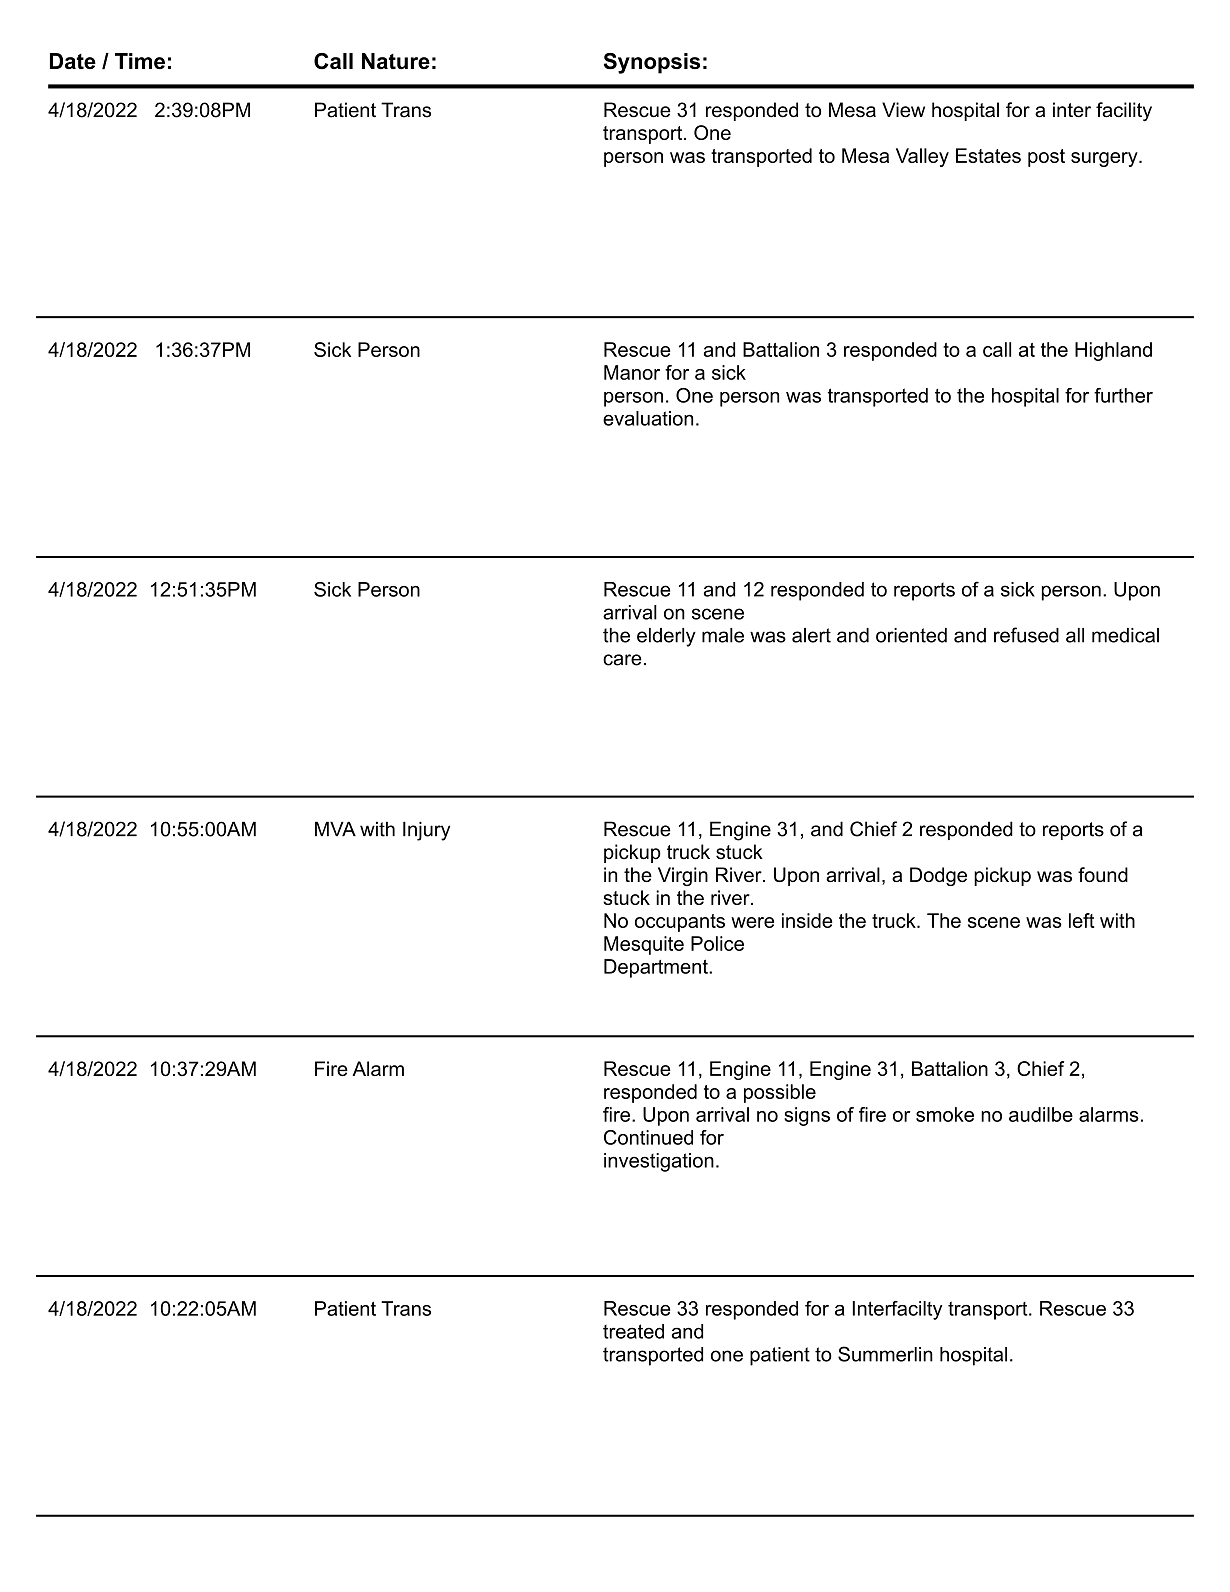  What do you see at coordinates (335, 828) in the page?
I see `MVA` at bounding box center [335, 828].
